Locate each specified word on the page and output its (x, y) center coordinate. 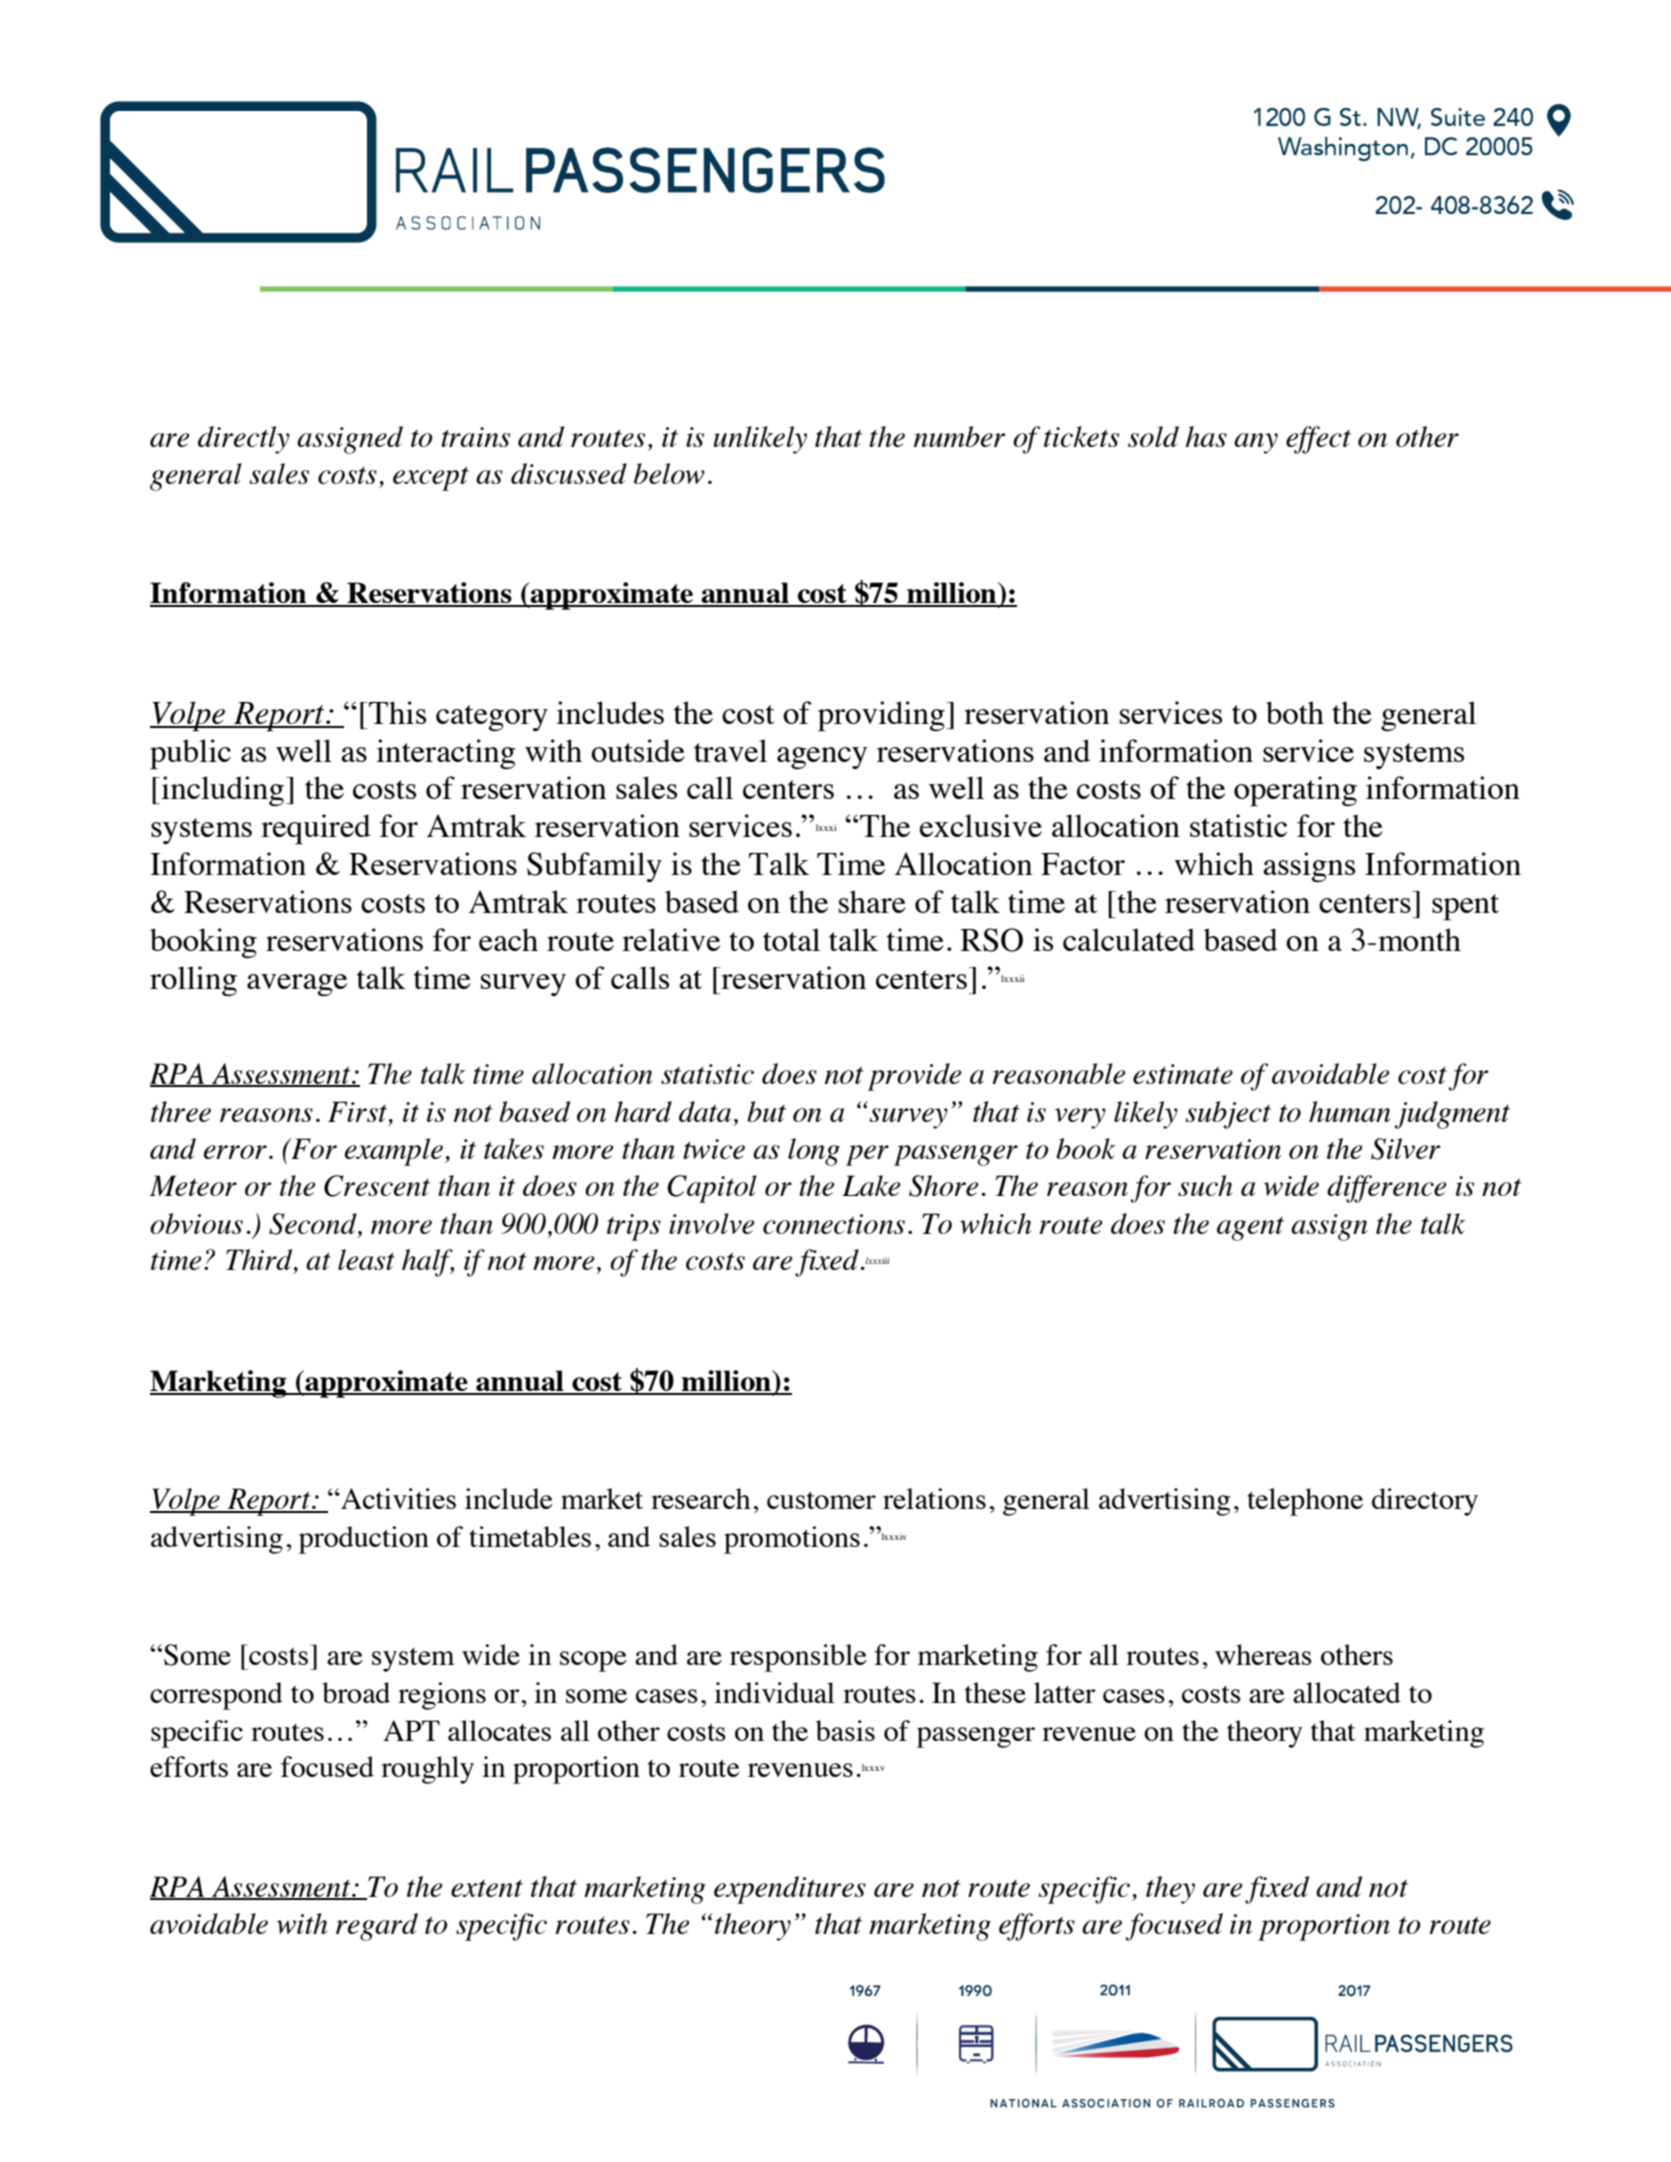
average (297, 985)
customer (821, 1500)
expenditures (790, 1890)
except (431, 479)
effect (1318, 440)
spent (1465, 907)
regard (377, 1927)
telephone (1305, 1502)
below (669, 473)
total (791, 939)
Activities (397, 1498)
